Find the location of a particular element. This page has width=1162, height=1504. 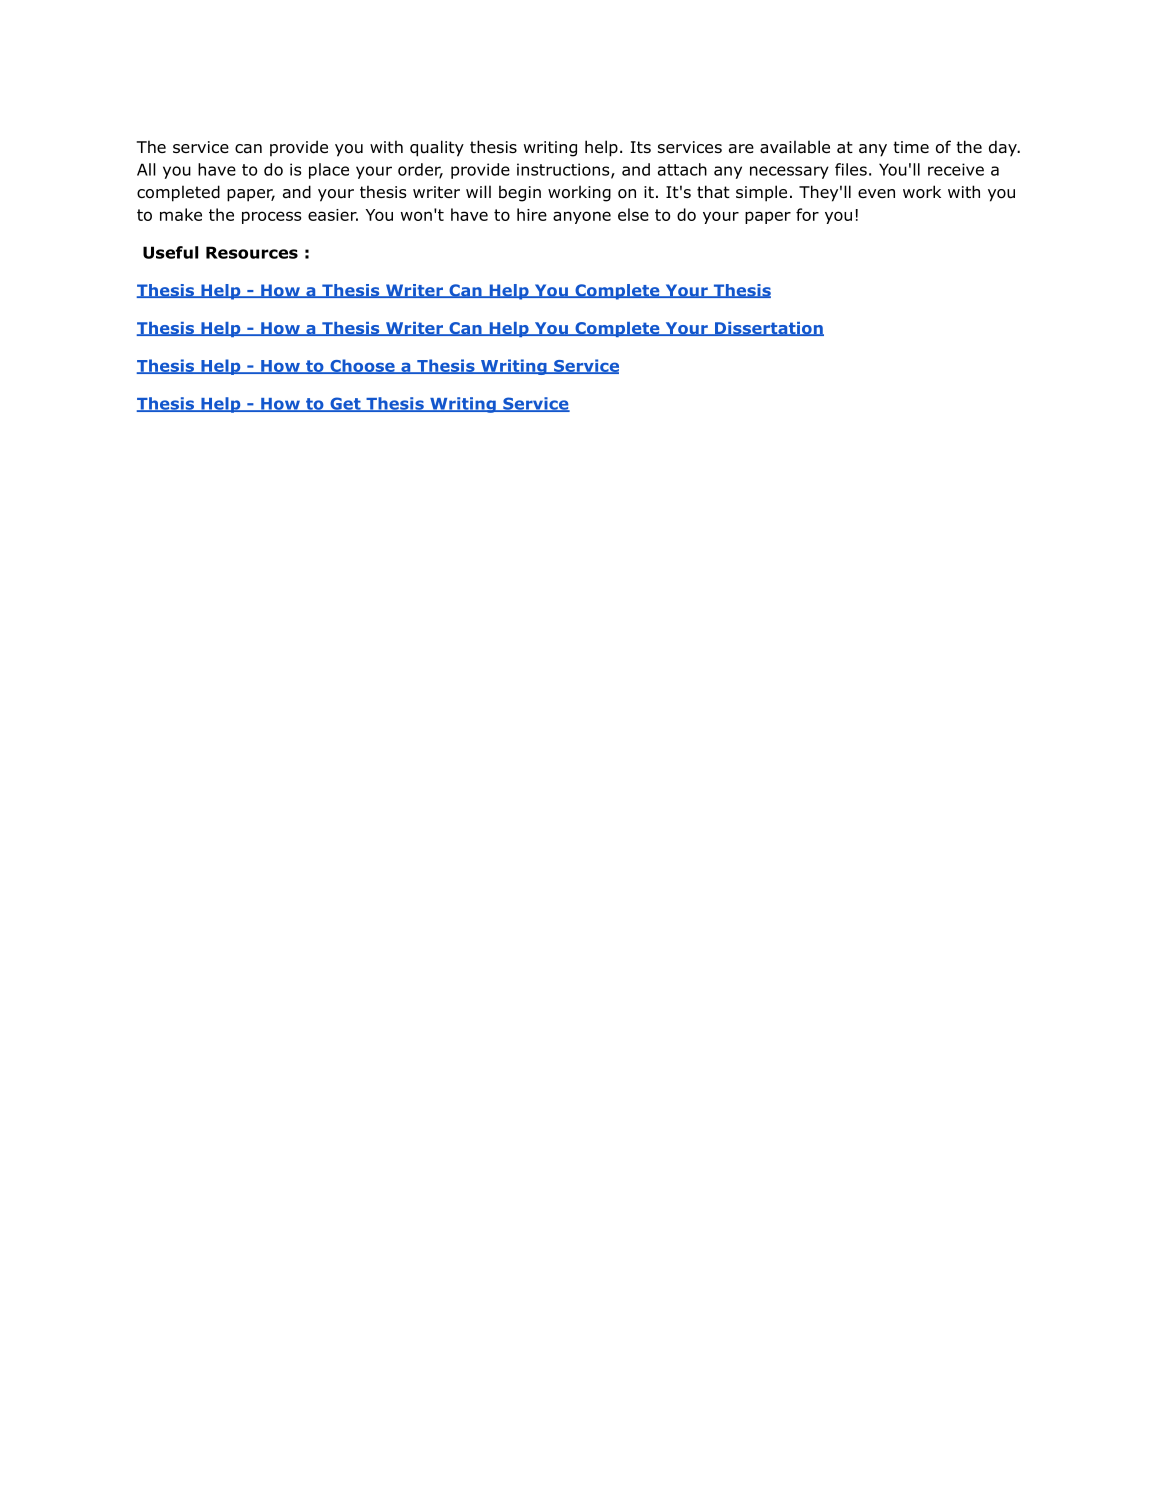

Useful is located at coordinates (170, 252).
